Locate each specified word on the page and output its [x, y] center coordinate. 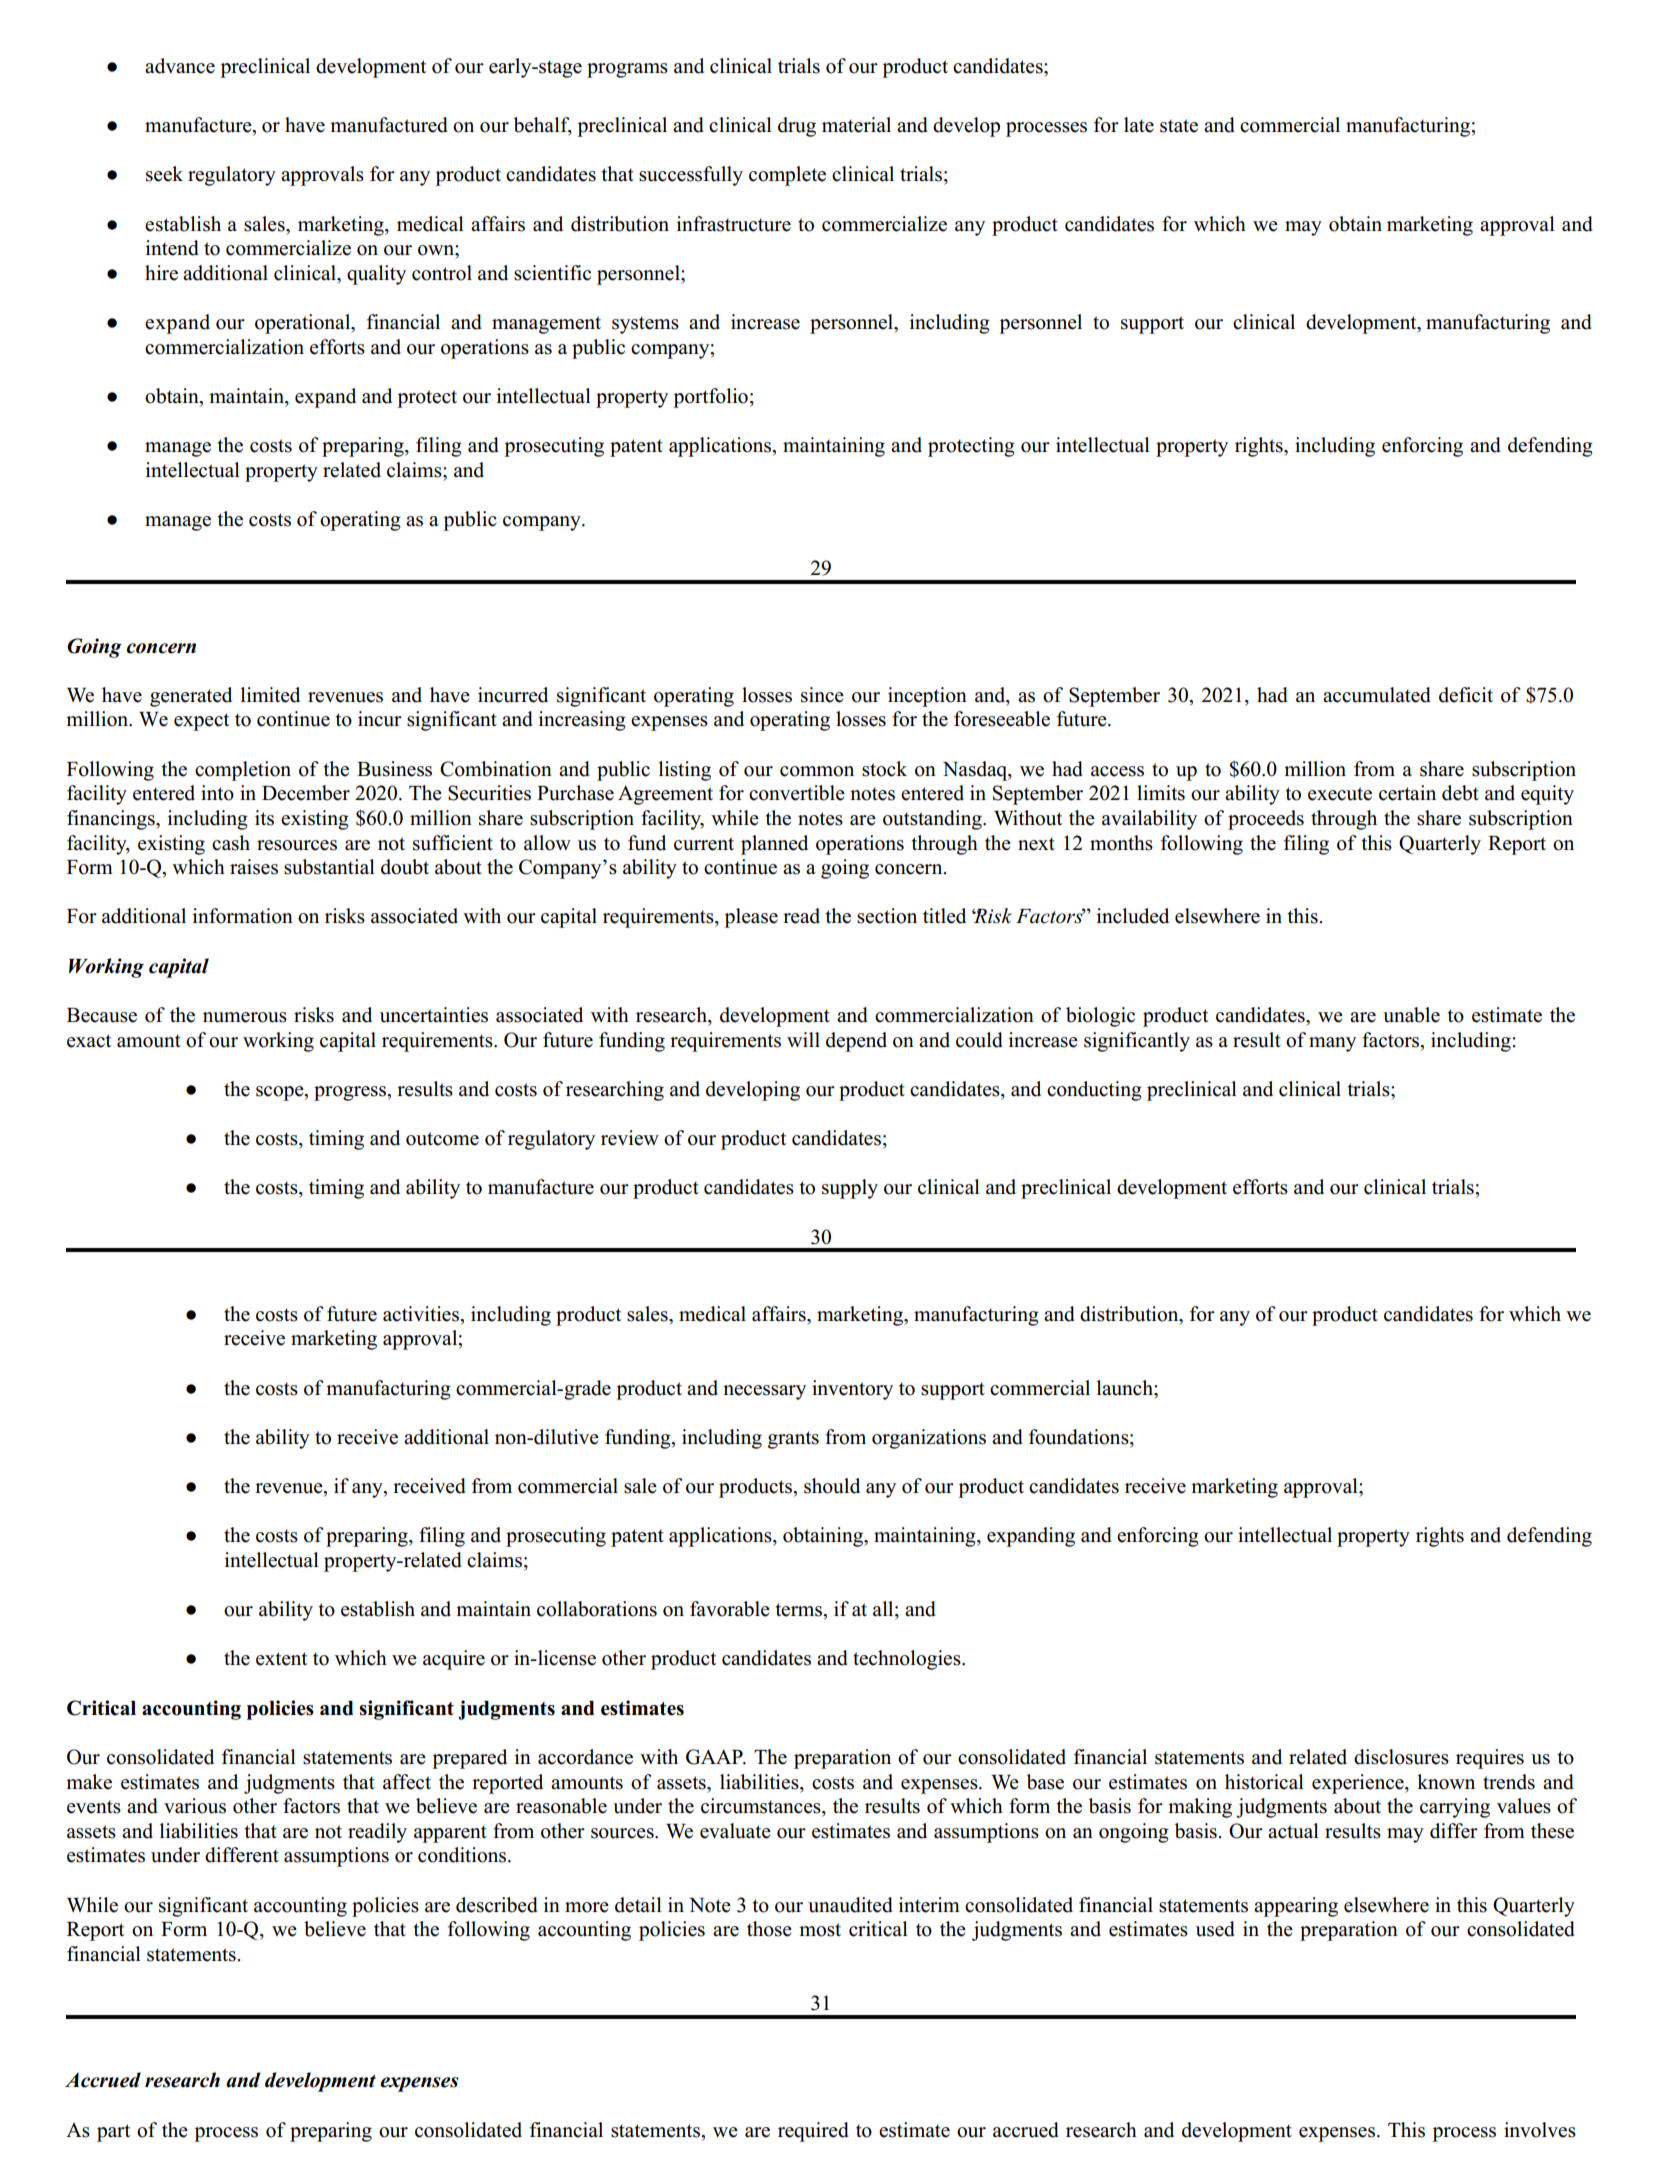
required [813, 2132]
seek [164, 174]
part [113, 2133]
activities [422, 1314]
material [856, 125]
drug [797, 127]
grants [793, 1440]
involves [1540, 2130]
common [817, 771]
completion [243, 771]
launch [1126, 1388]
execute [1340, 794]
